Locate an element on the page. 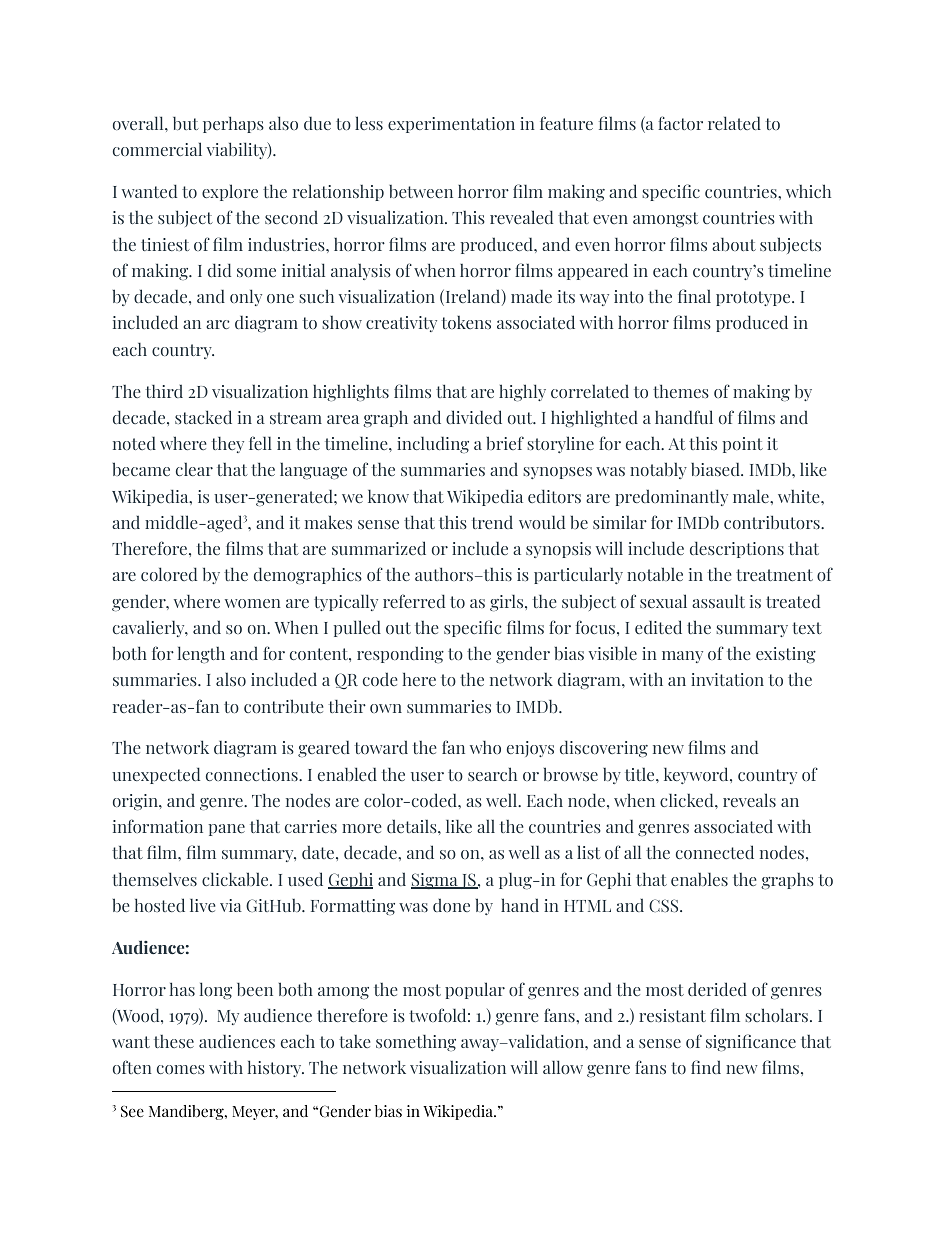 Image resolution: width=952 pixels, height=1233 pixels. brief is located at coordinates (505, 443).
